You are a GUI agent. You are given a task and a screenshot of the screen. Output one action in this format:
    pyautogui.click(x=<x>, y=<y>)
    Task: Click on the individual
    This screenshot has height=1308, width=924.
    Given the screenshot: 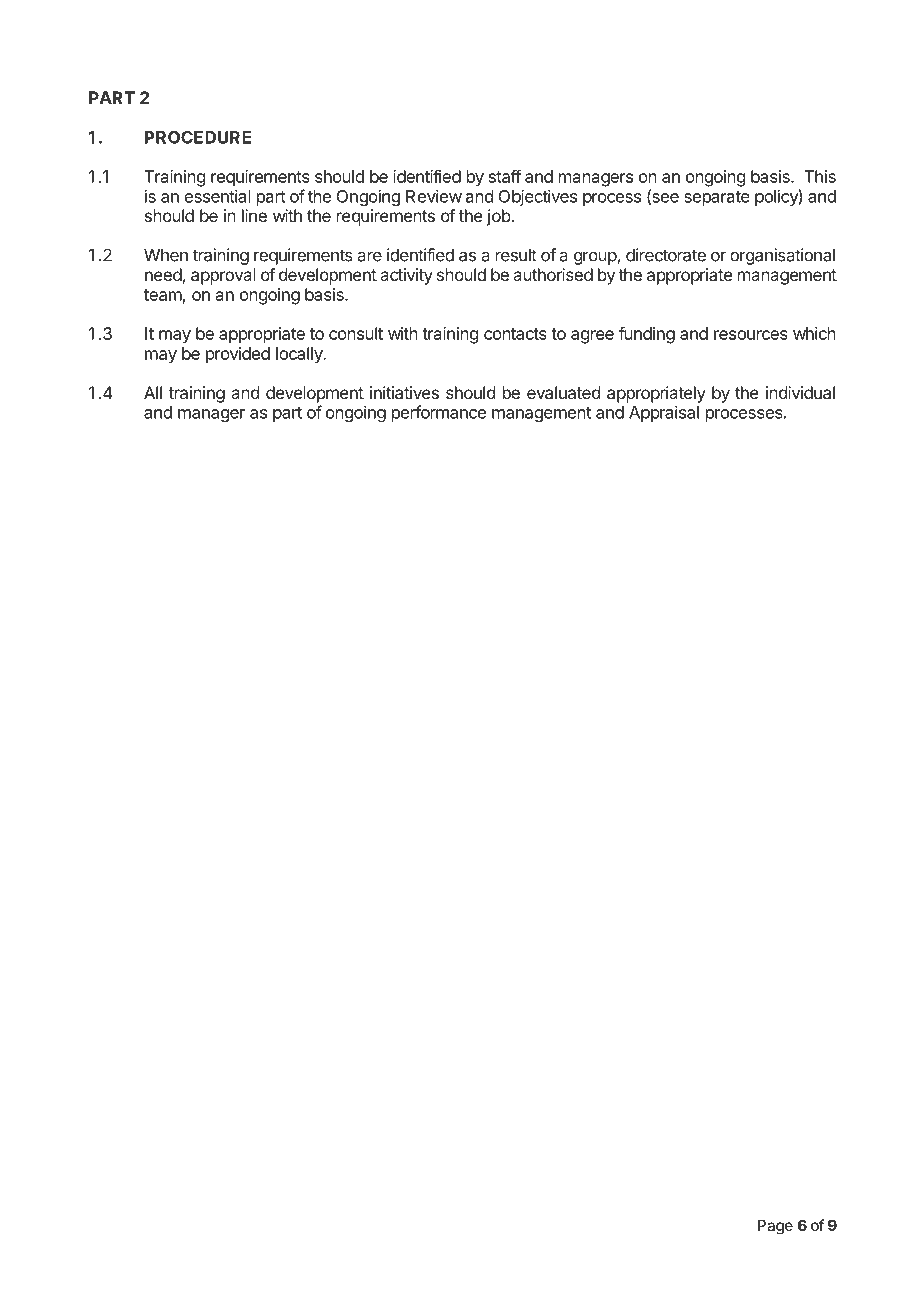 What is the action you would take?
    pyautogui.click(x=800, y=392)
